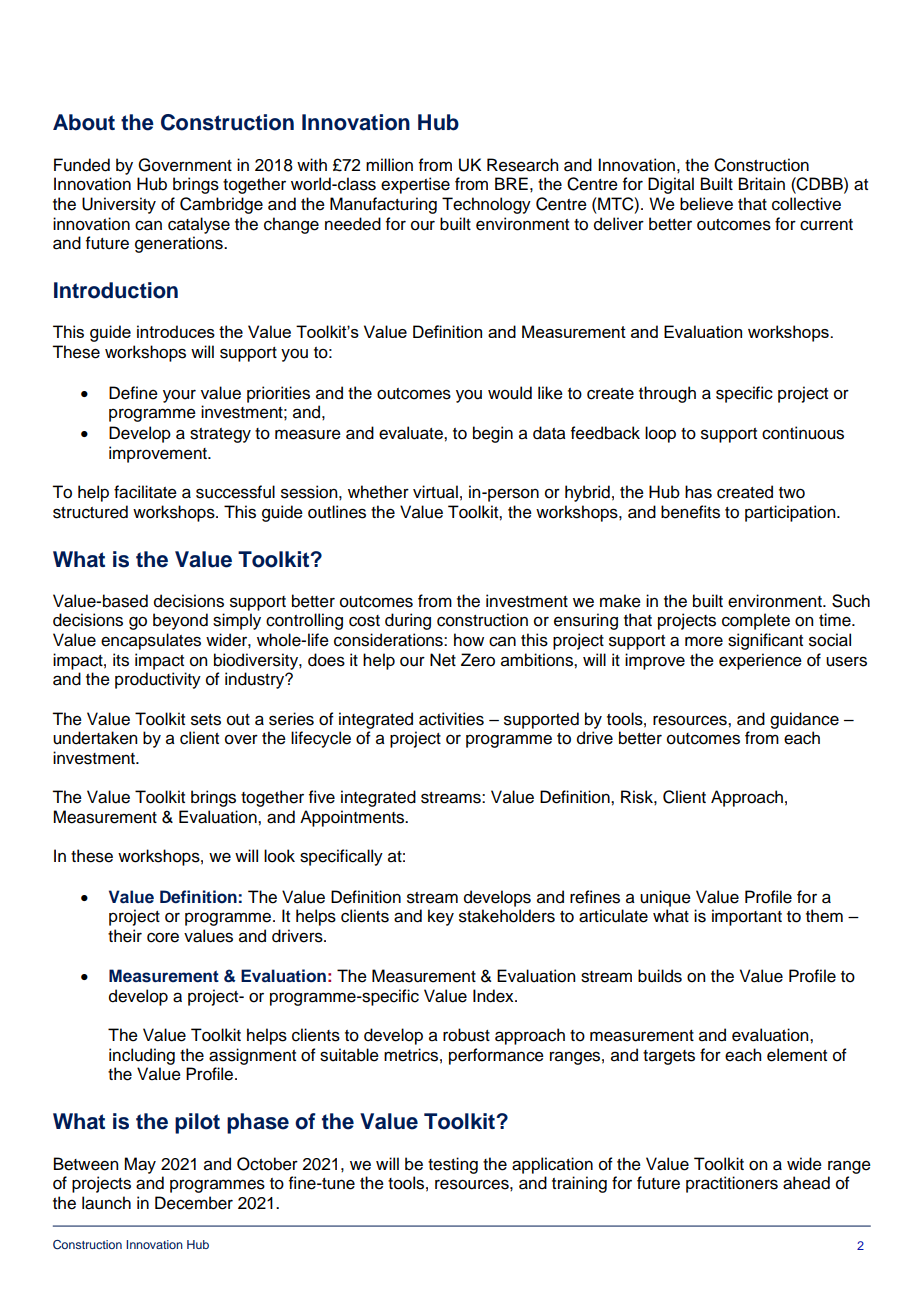  I want to click on May, so click(140, 1165).
